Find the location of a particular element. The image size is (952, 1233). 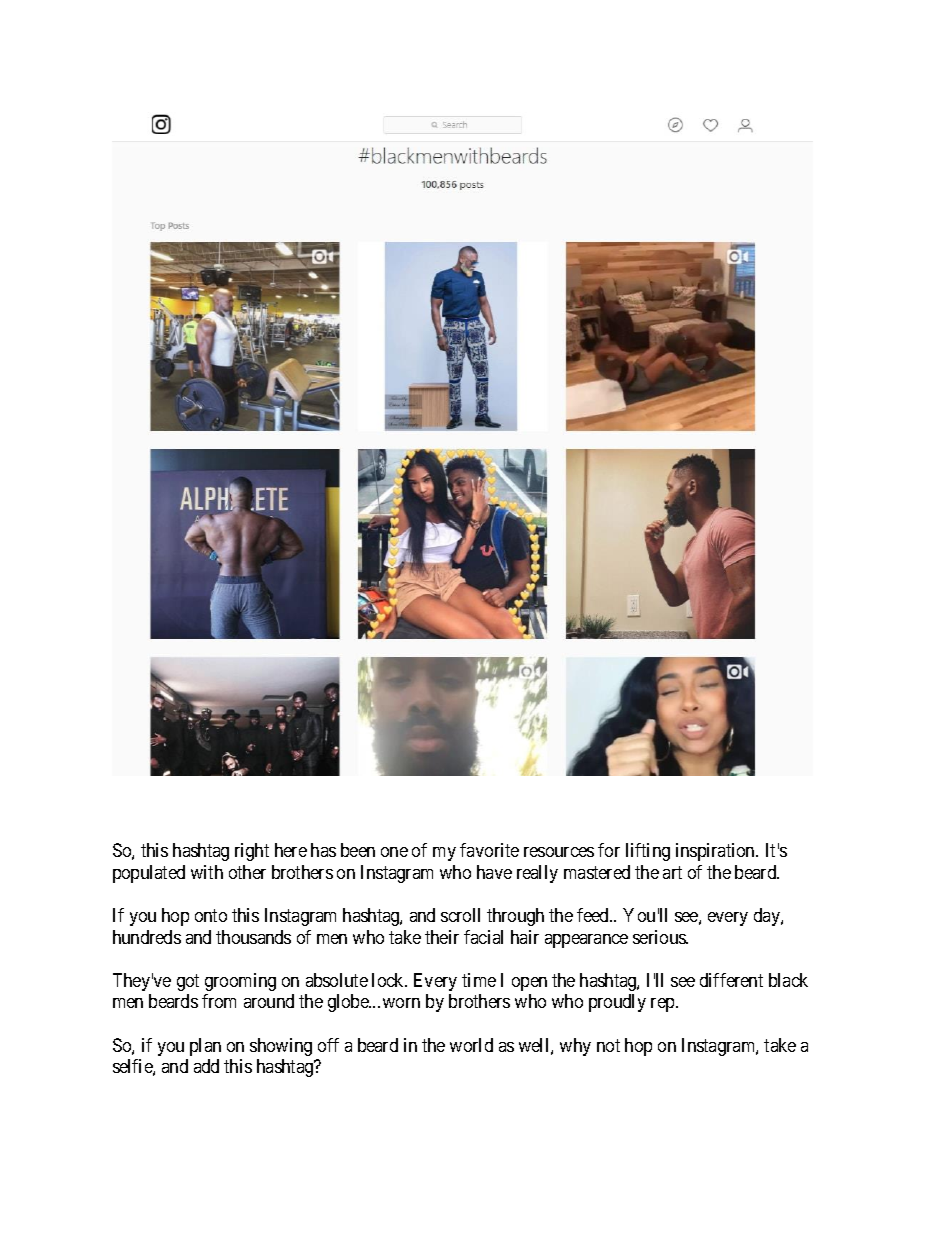

onto is located at coordinates (211, 915).
